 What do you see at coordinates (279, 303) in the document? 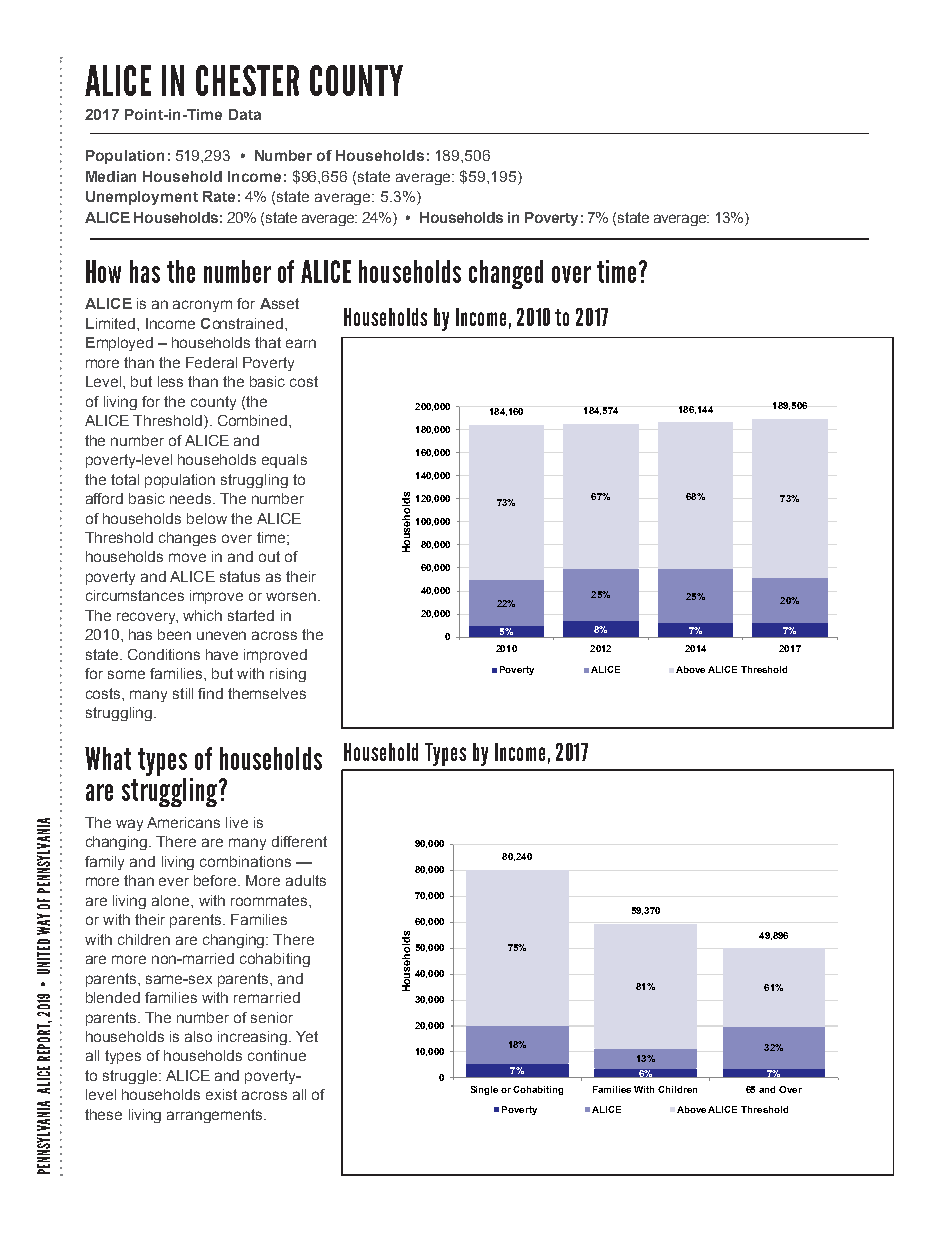
I see `Asset` at bounding box center [279, 303].
